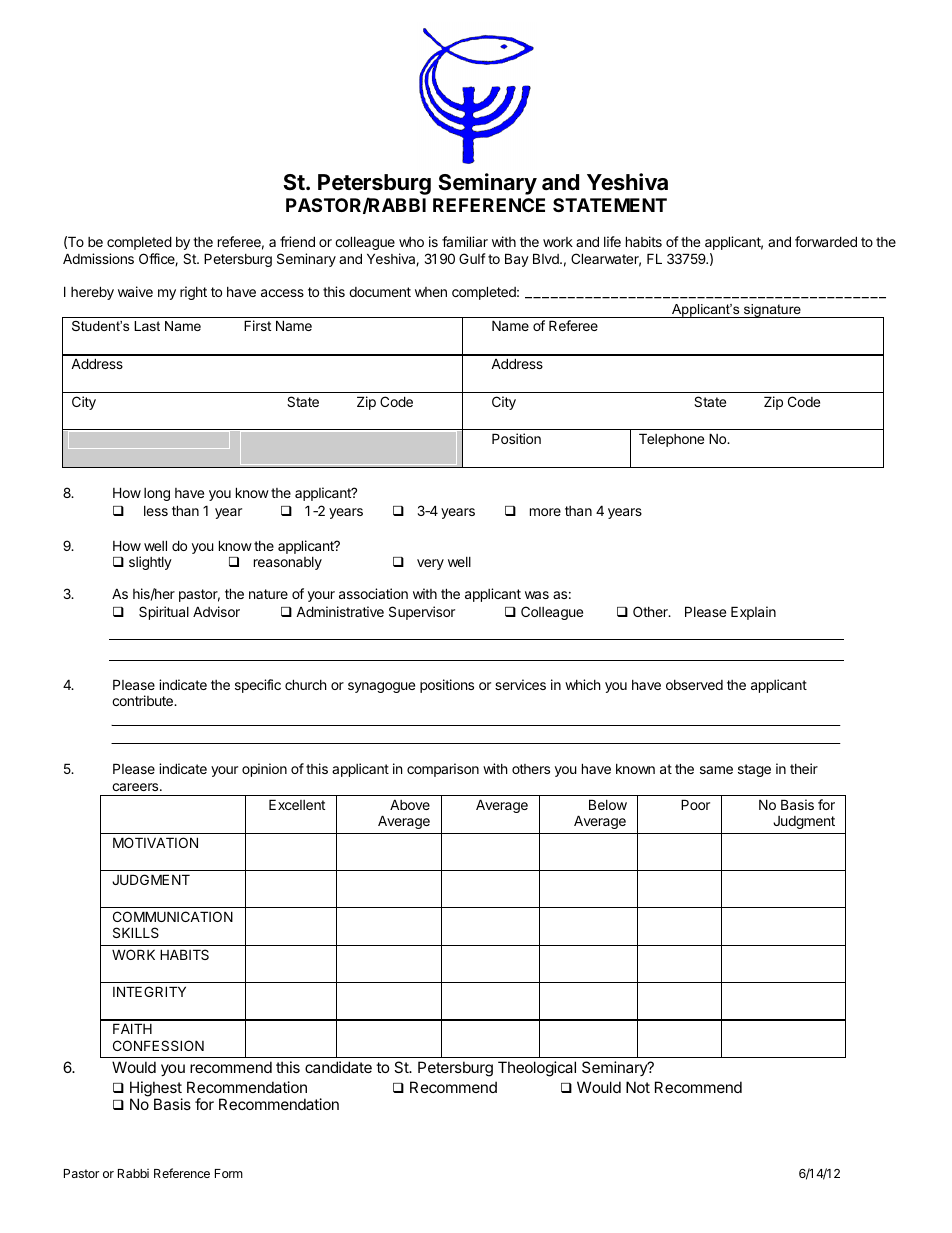 This page has width=952, height=1233. What do you see at coordinates (229, 1173) in the page?
I see `Form` at bounding box center [229, 1173].
